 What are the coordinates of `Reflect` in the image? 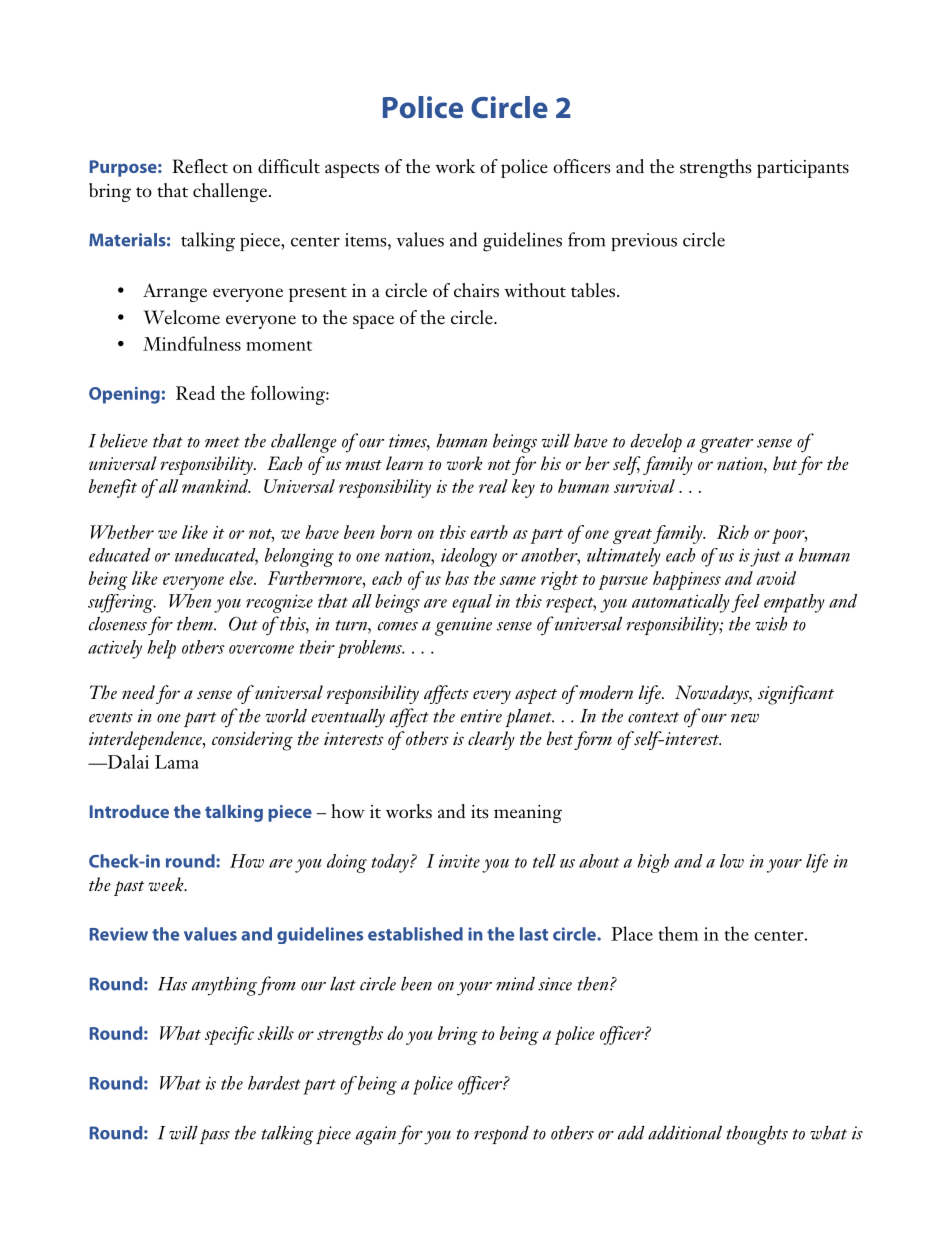 It's located at (200, 166).
